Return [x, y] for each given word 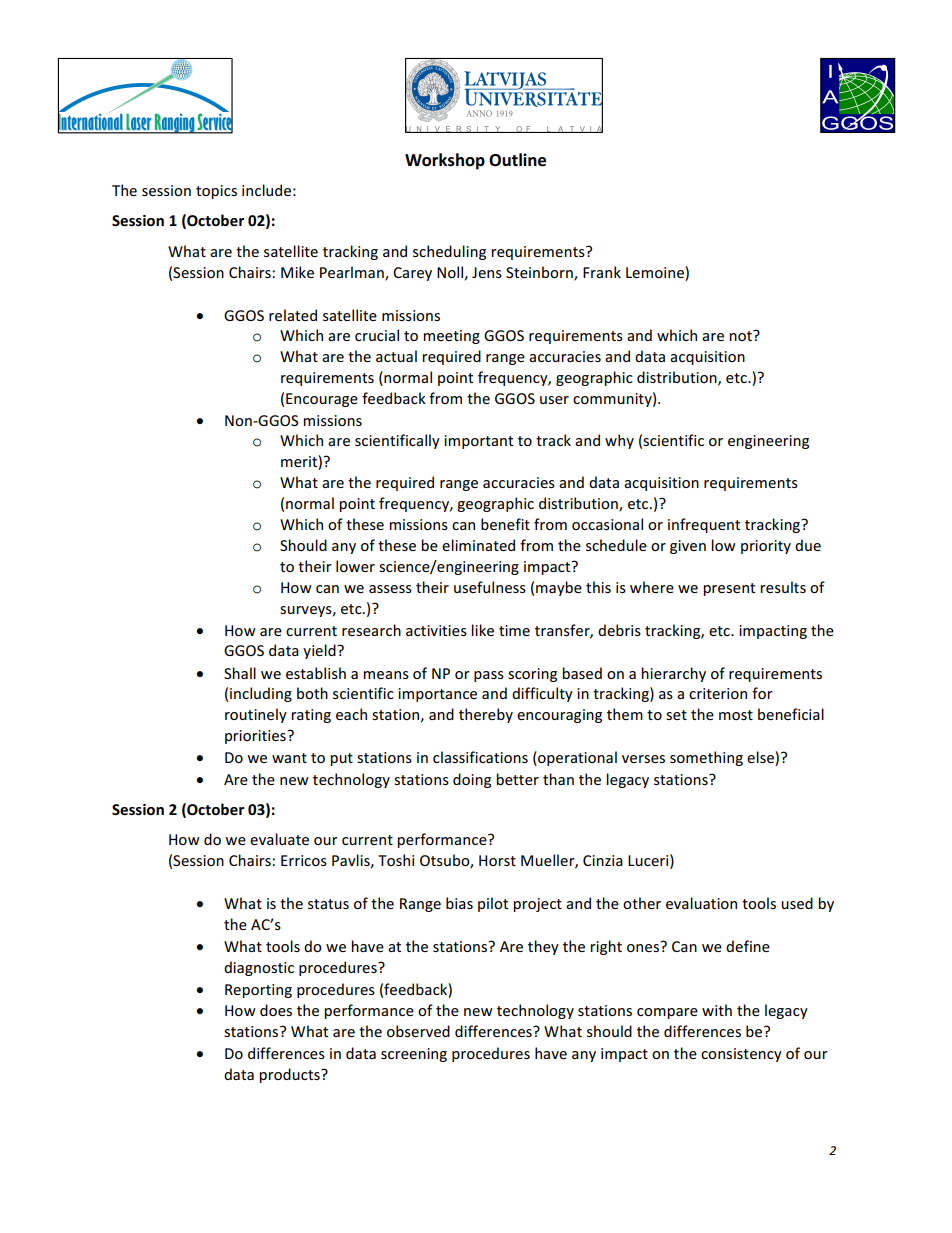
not [741, 335]
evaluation [701, 903]
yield [320, 651]
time [514, 630]
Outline [517, 160]
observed [418, 1031]
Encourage [322, 400]
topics [216, 192]
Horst [497, 860]
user [554, 400]
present [729, 589]
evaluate [279, 839]
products [290, 1075]
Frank [602, 272]
